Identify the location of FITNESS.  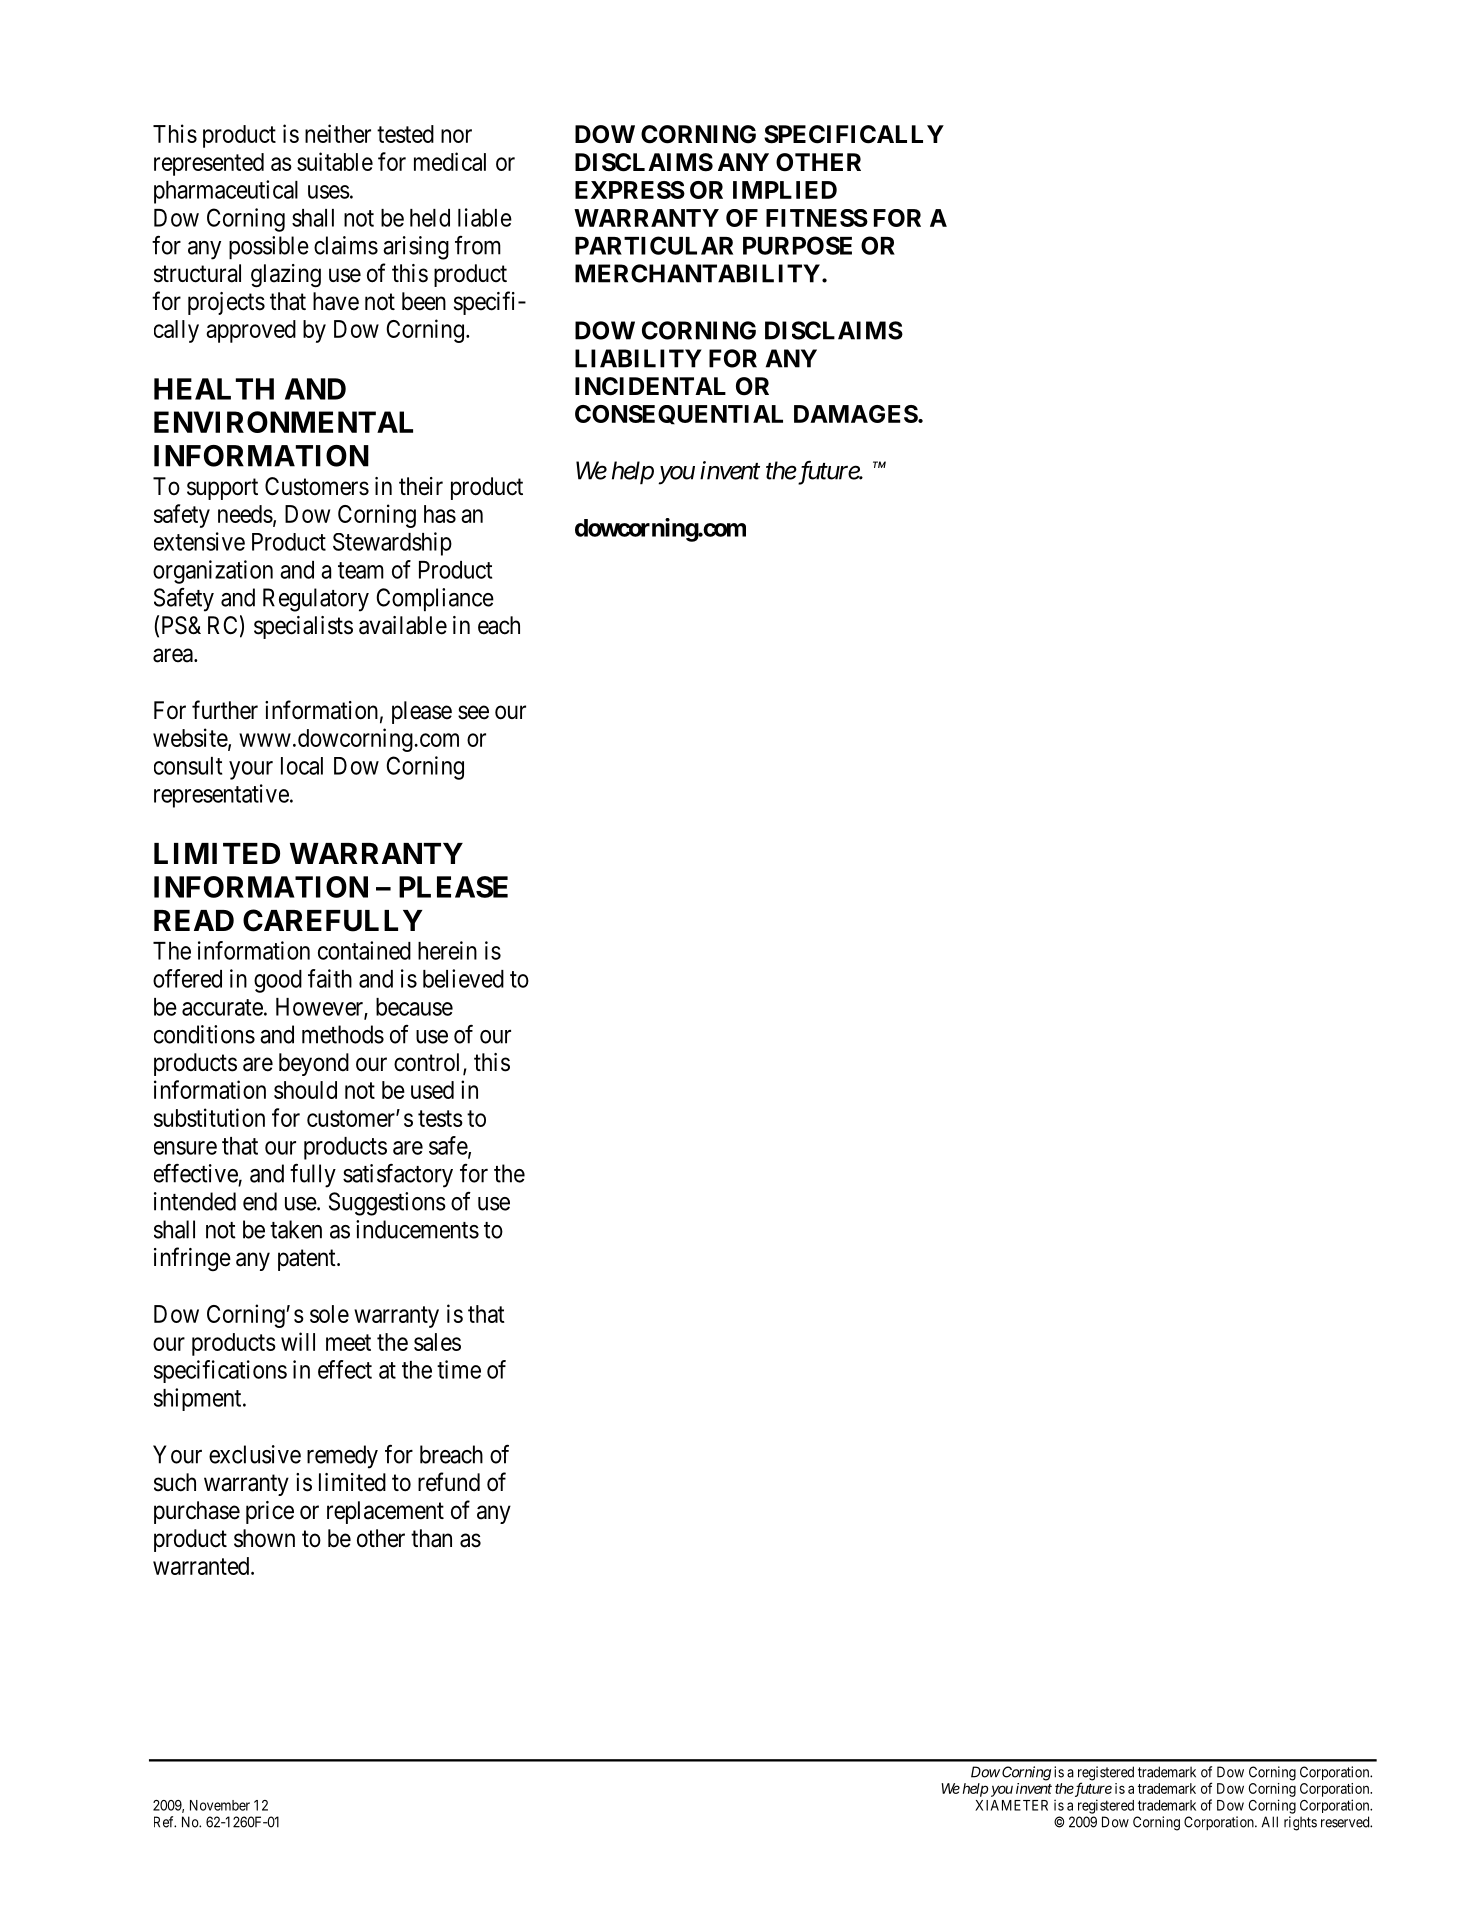
(817, 218).
